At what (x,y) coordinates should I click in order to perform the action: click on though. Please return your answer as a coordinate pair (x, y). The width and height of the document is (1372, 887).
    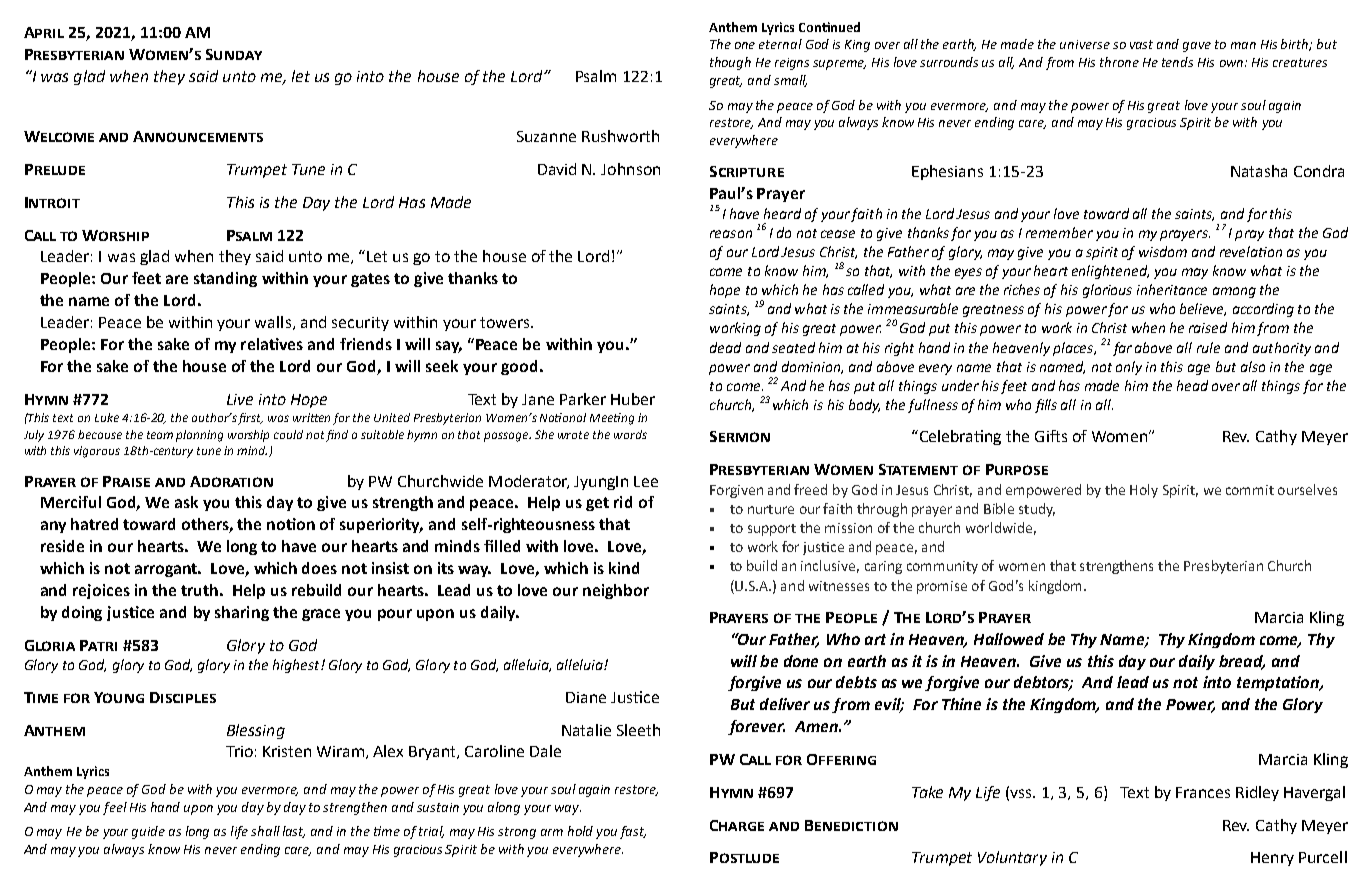
    Looking at the image, I should click on (730, 63).
